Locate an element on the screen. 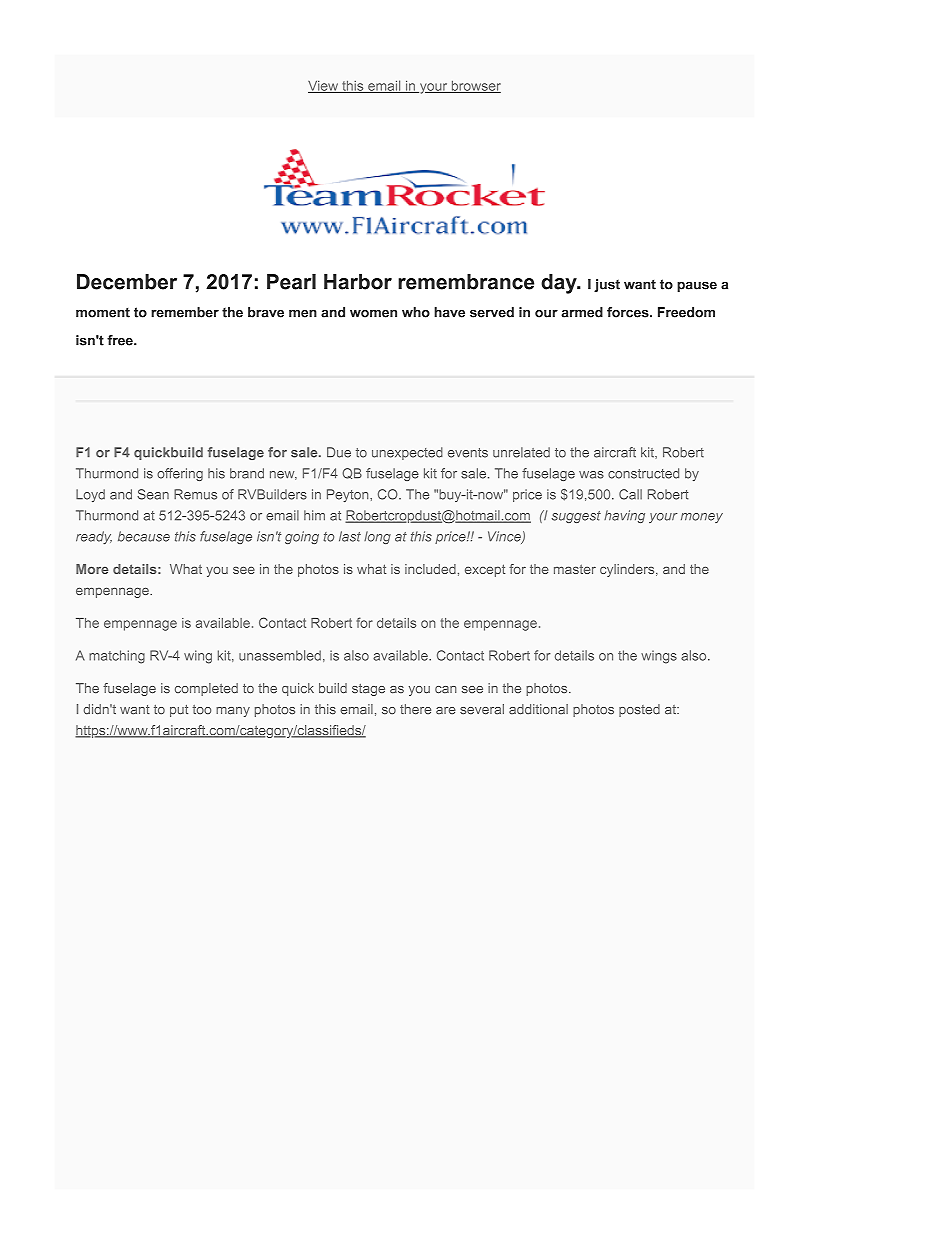 Image resolution: width=952 pixels, height=1233 pixels. offering is located at coordinates (180, 474).
